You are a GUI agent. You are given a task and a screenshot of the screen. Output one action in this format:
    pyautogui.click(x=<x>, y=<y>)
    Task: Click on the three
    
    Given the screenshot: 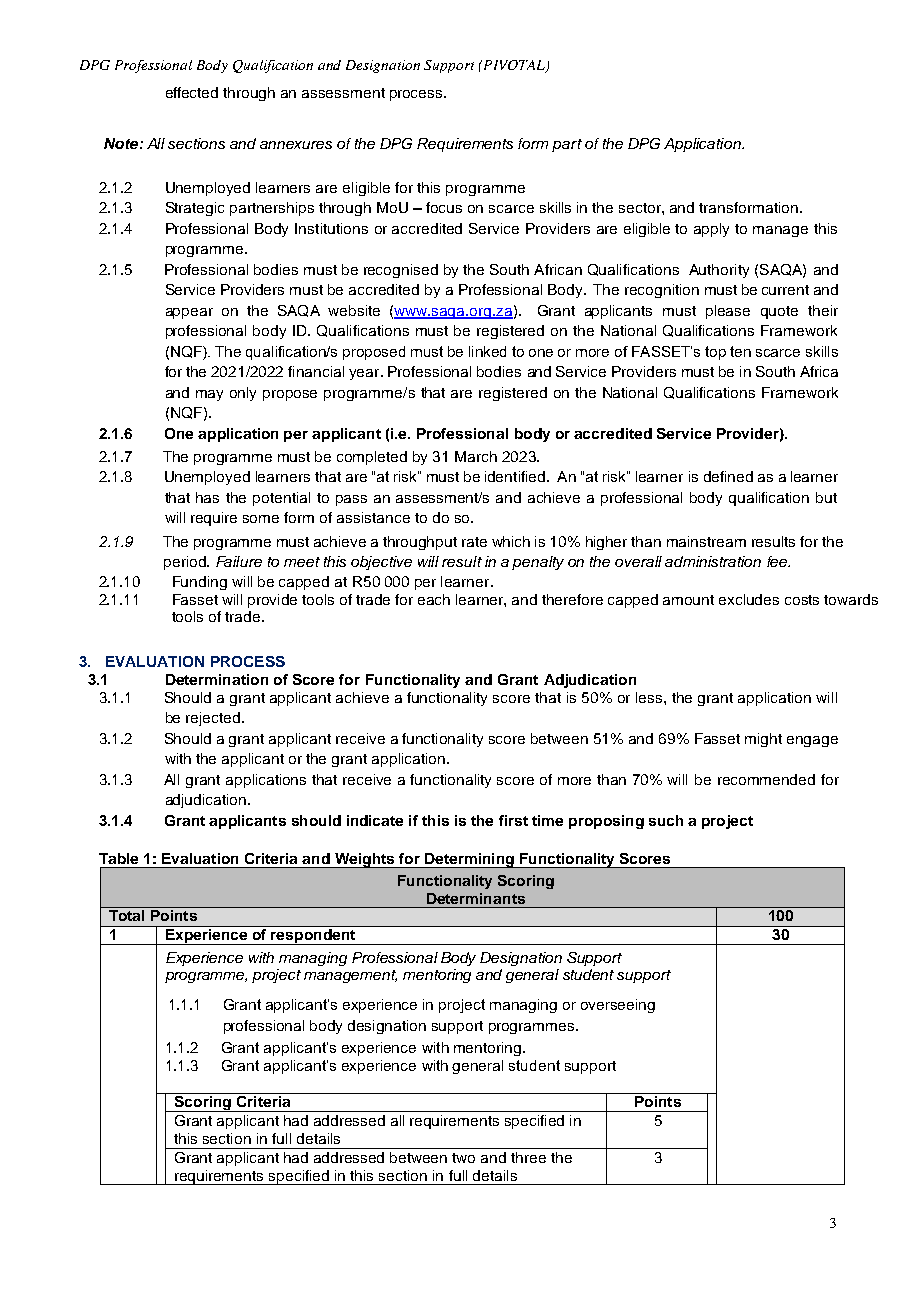 What is the action you would take?
    pyautogui.click(x=528, y=1157)
